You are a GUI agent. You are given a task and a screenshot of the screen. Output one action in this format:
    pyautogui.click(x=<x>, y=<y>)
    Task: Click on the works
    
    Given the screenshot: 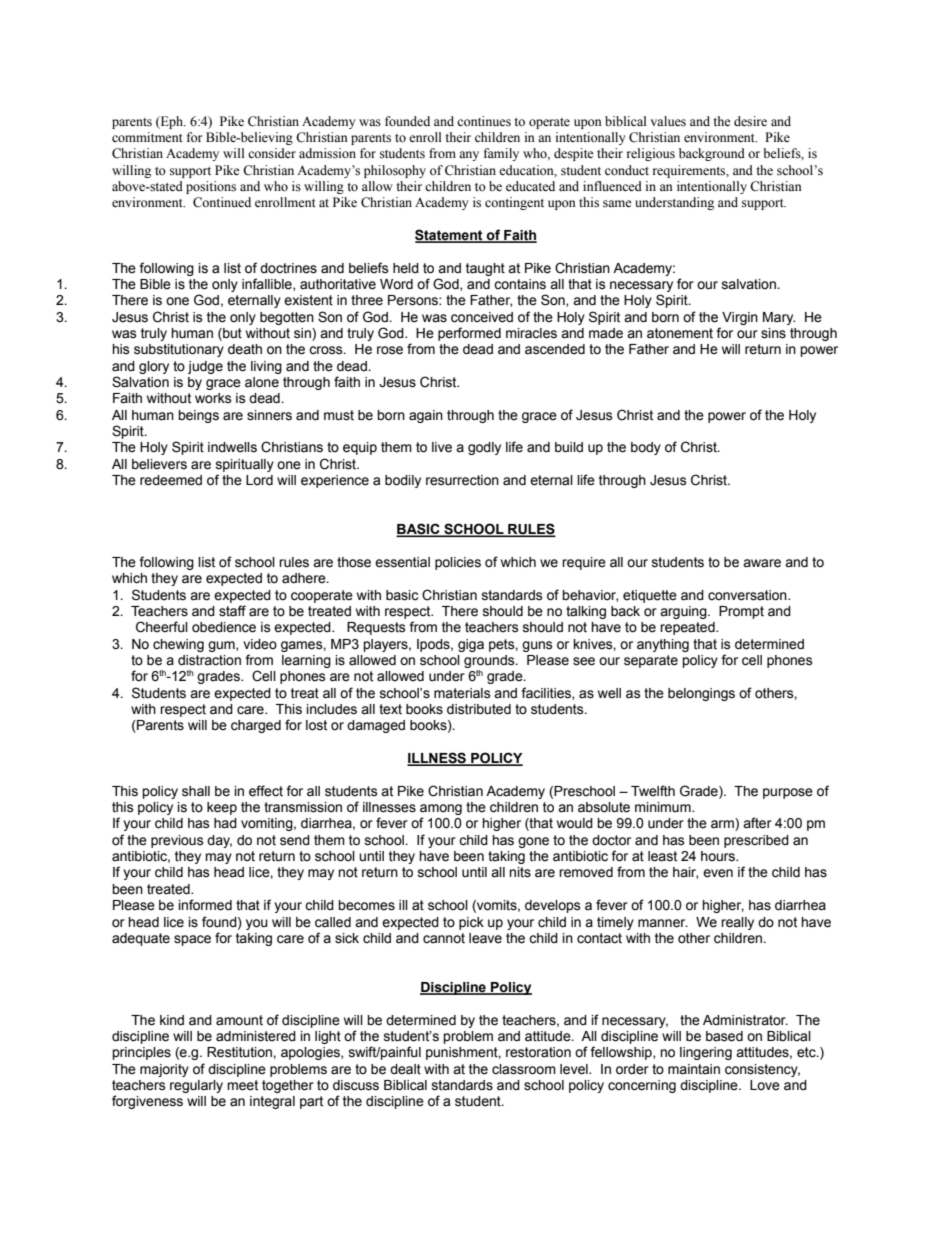 What is the action you would take?
    pyautogui.click(x=213, y=398)
